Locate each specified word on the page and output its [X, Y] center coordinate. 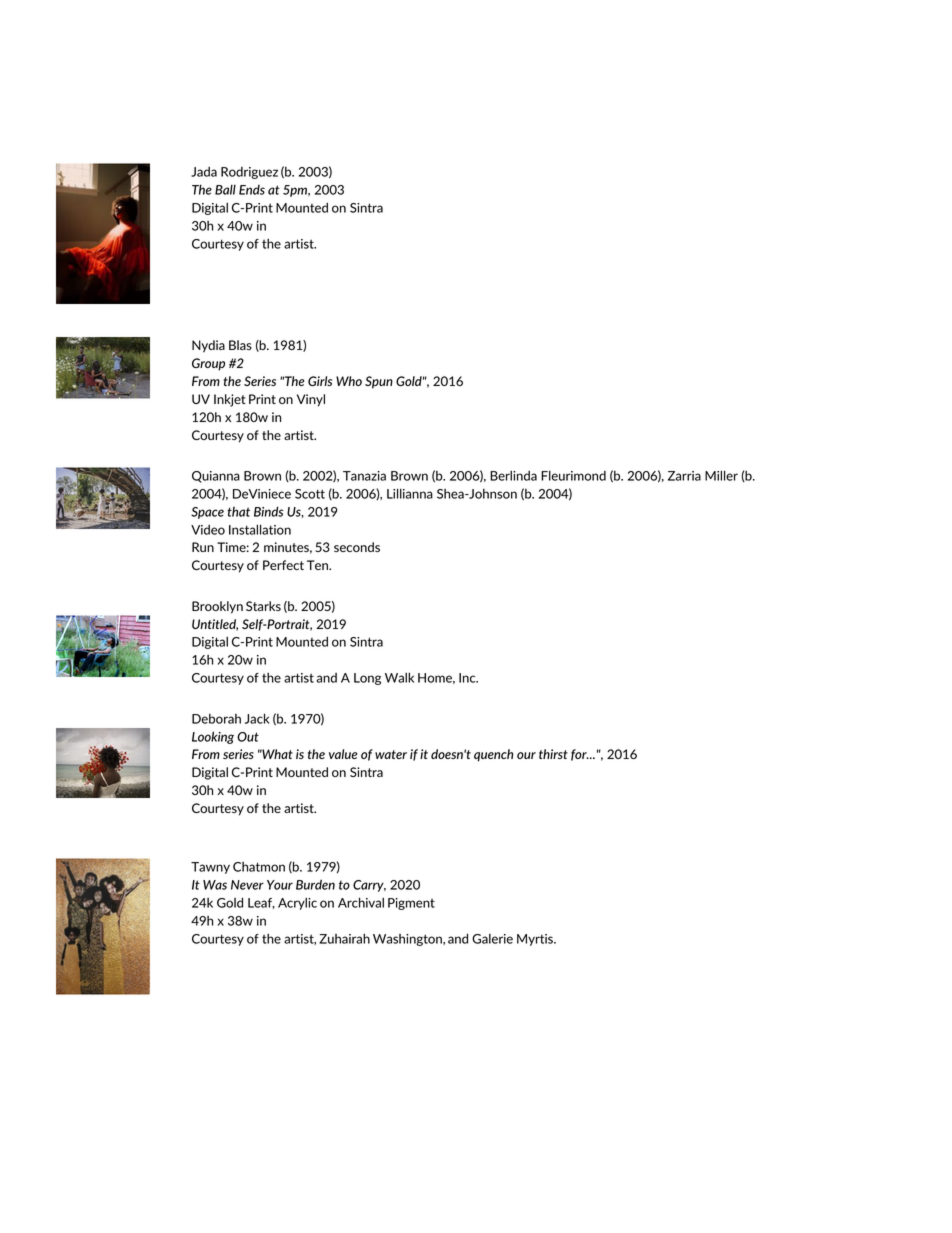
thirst [553, 754]
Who [349, 381]
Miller [721, 475]
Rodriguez [249, 173]
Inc [468, 678]
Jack [257, 718]
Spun [379, 382]
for [580, 755]
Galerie [492, 939]
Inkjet [230, 400]
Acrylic [297, 903]
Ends [252, 190]
